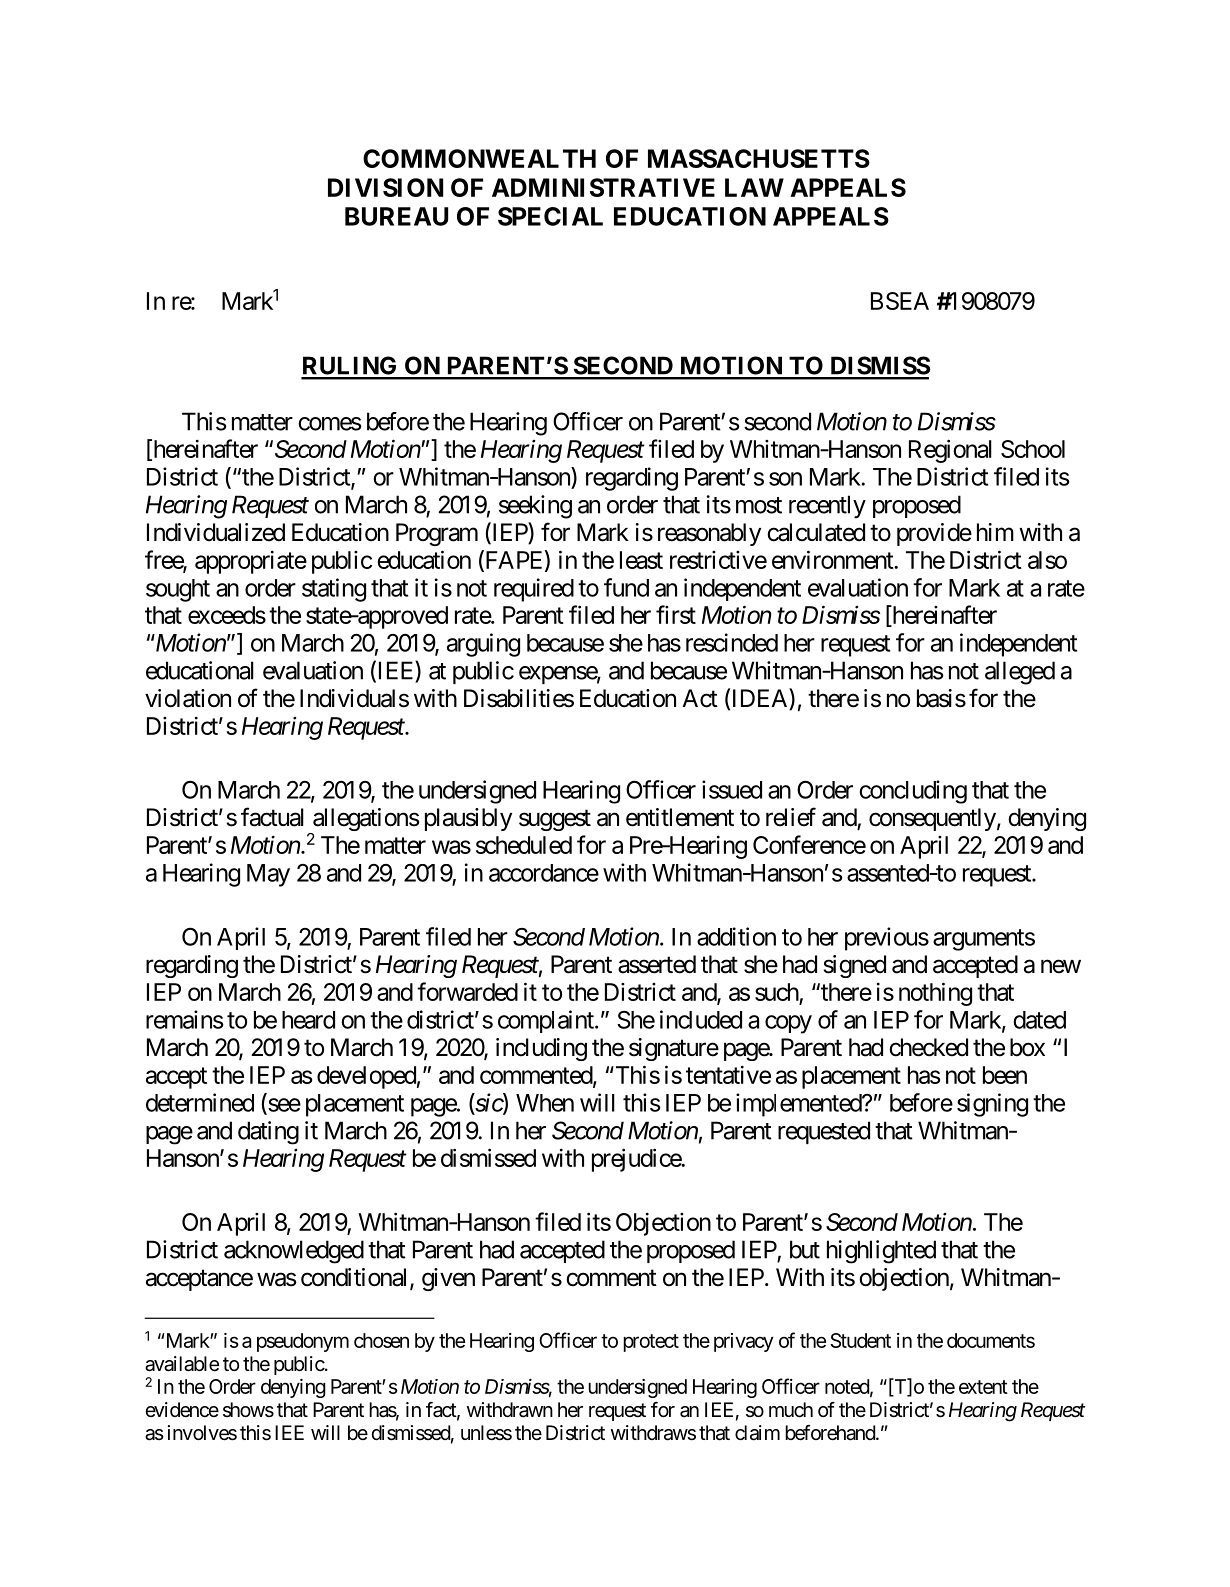  What do you see at coordinates (303, 1342) in the screenshot?
I see `pseudonym` at bounding box center [303, 1342].
